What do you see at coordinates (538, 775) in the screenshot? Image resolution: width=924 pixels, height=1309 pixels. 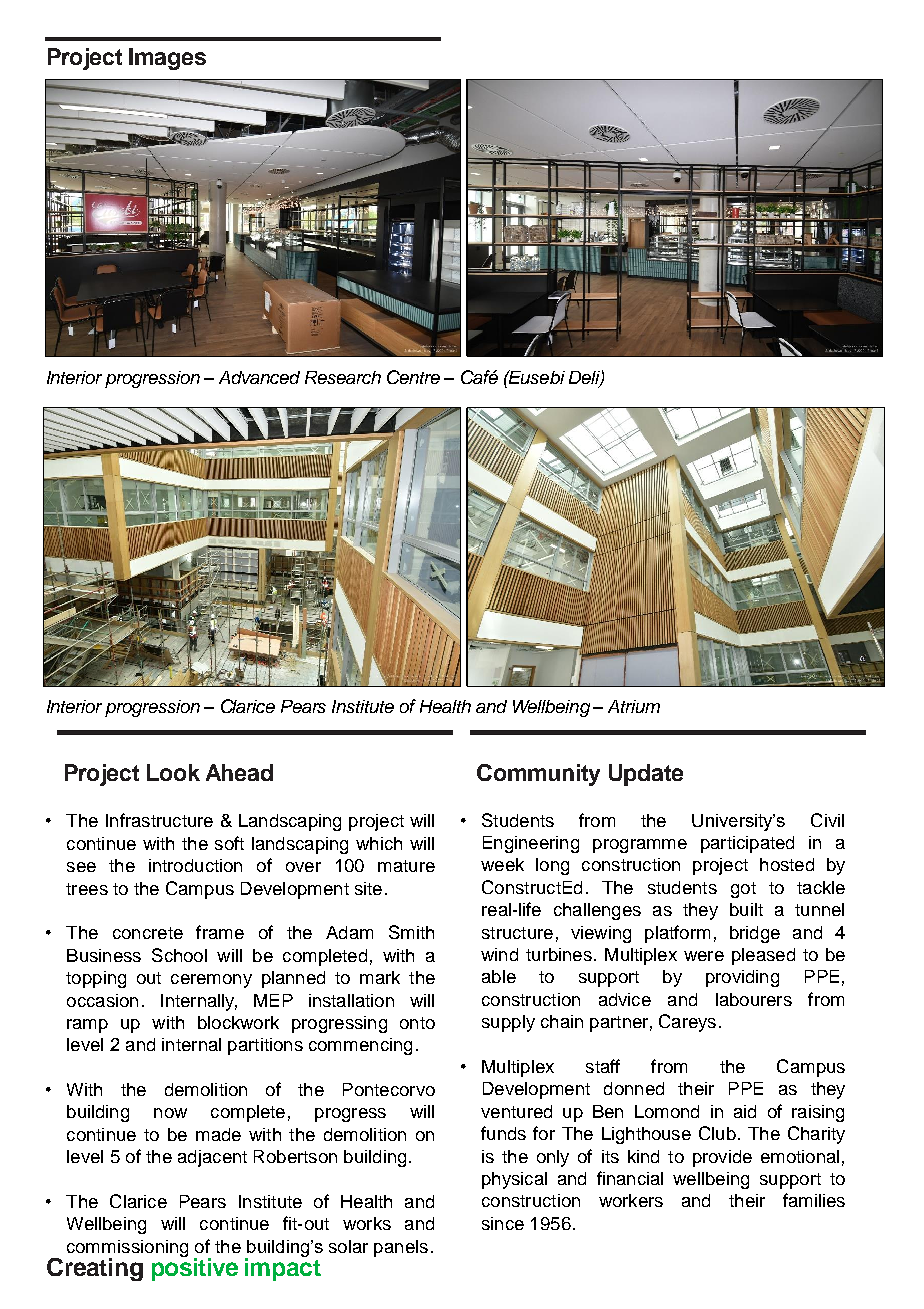 I see `Community` at bounding box center [538, 775].
